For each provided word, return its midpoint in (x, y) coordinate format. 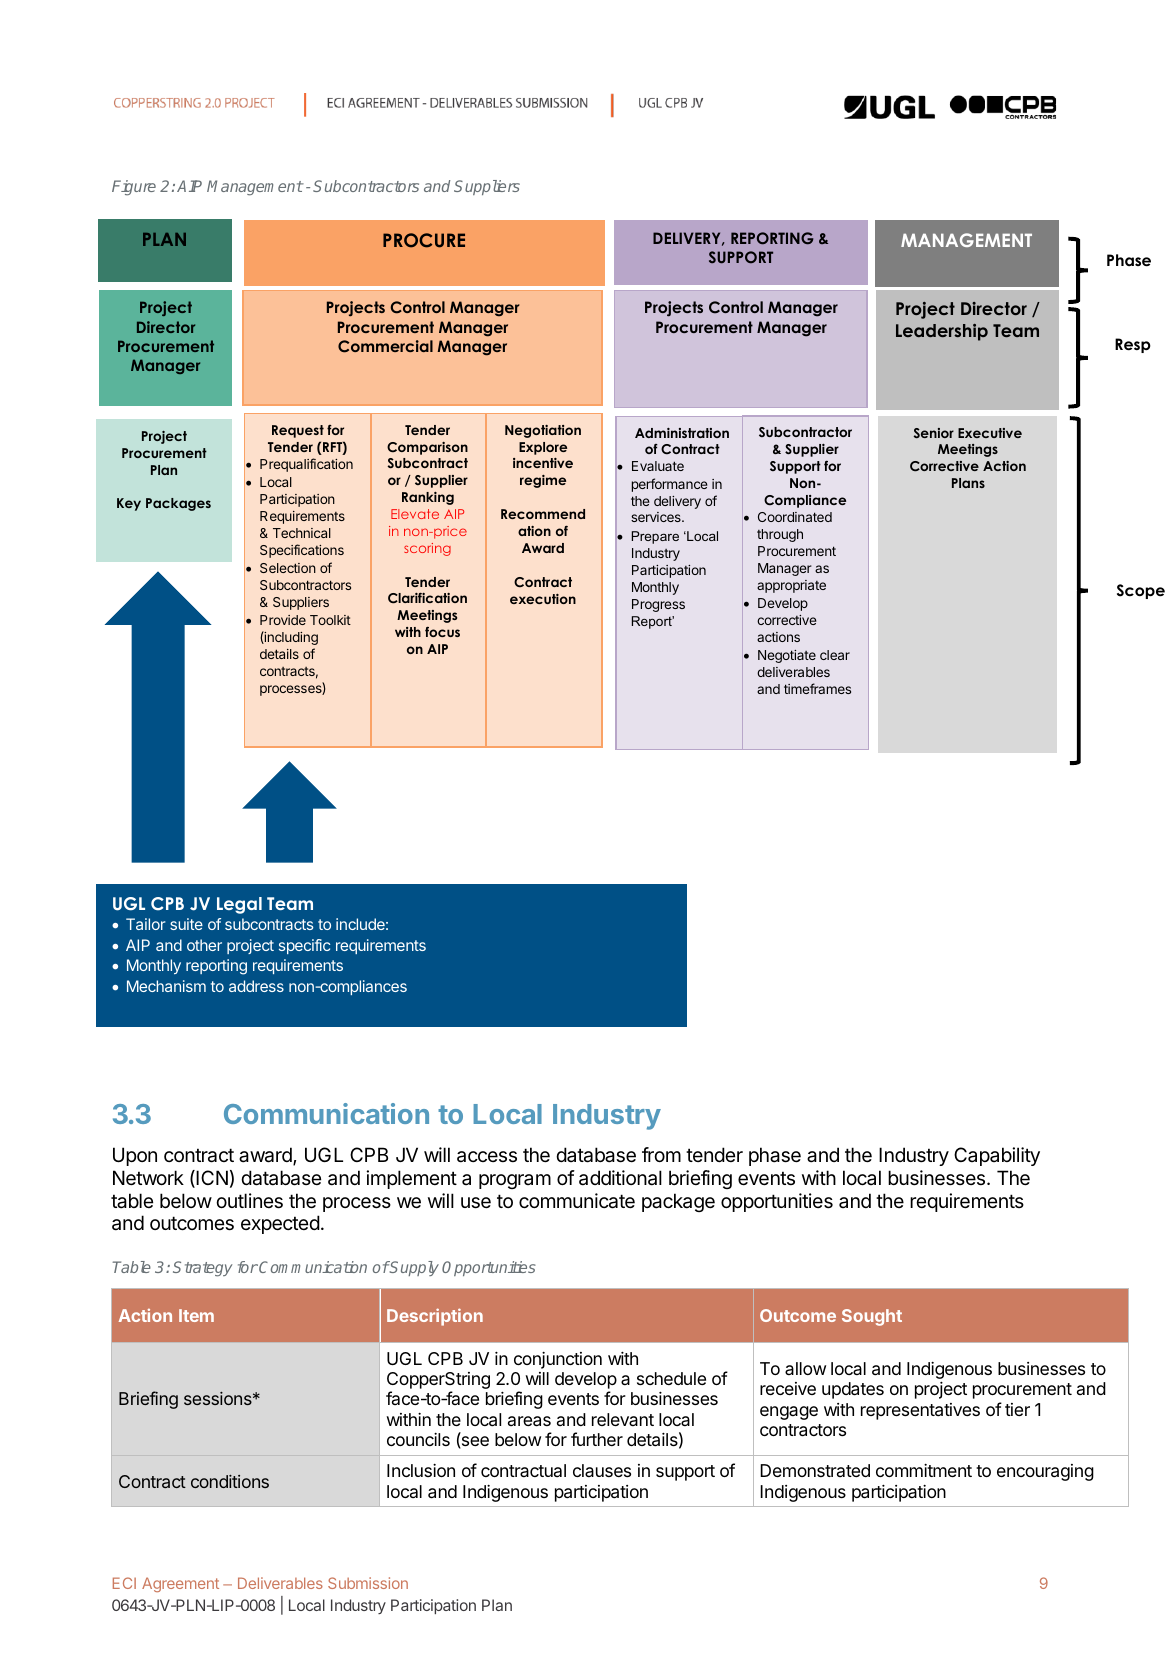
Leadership (942, 332)
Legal (239, 905)
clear (835, 655)
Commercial (385, 346)
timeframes (817, 688)
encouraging (1045, 1472)
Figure (134, 188)
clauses (602, 1470)
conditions (230, 1481)
